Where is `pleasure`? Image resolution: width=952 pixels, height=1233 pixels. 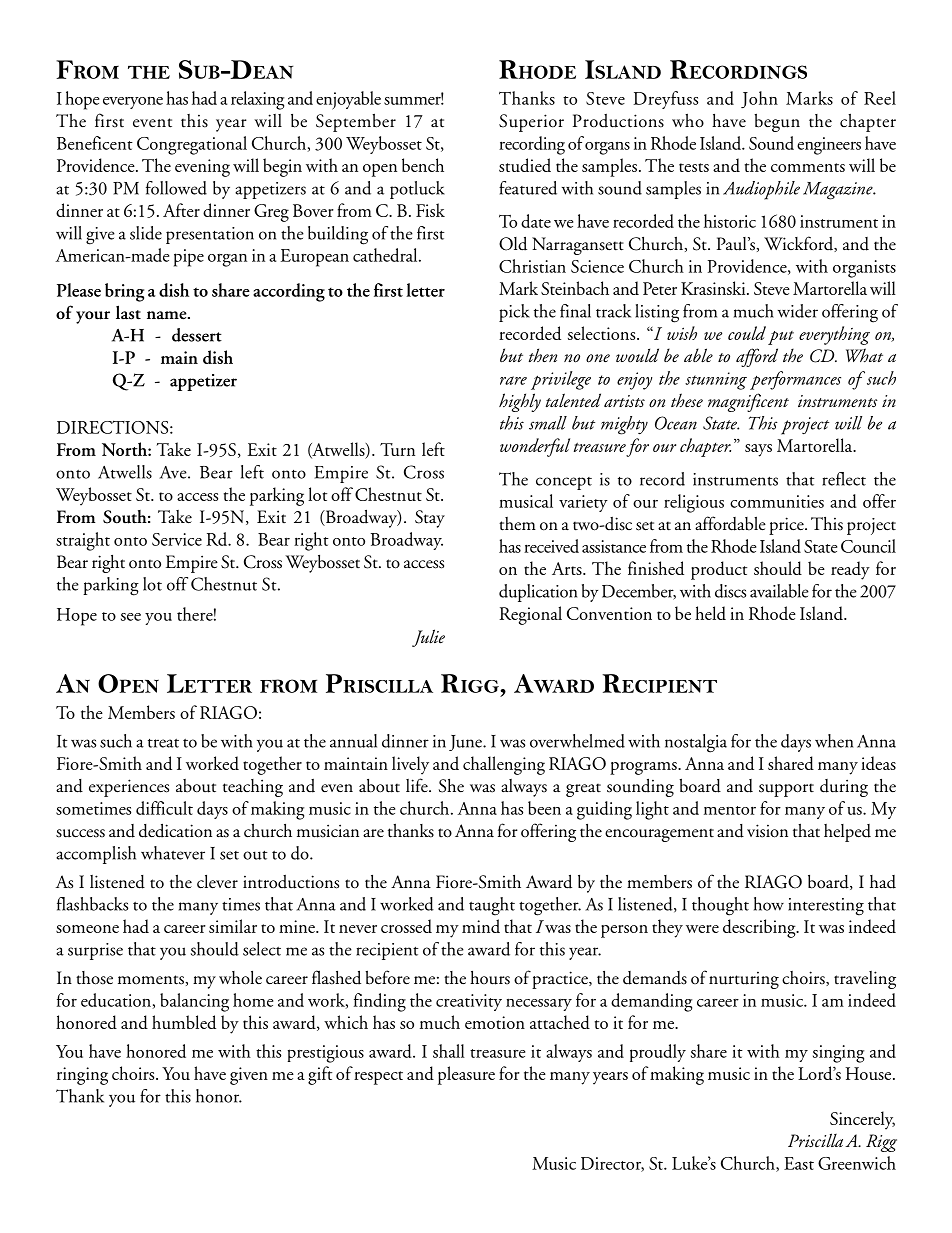
pleasure is located at coordinates (466, 1075).
